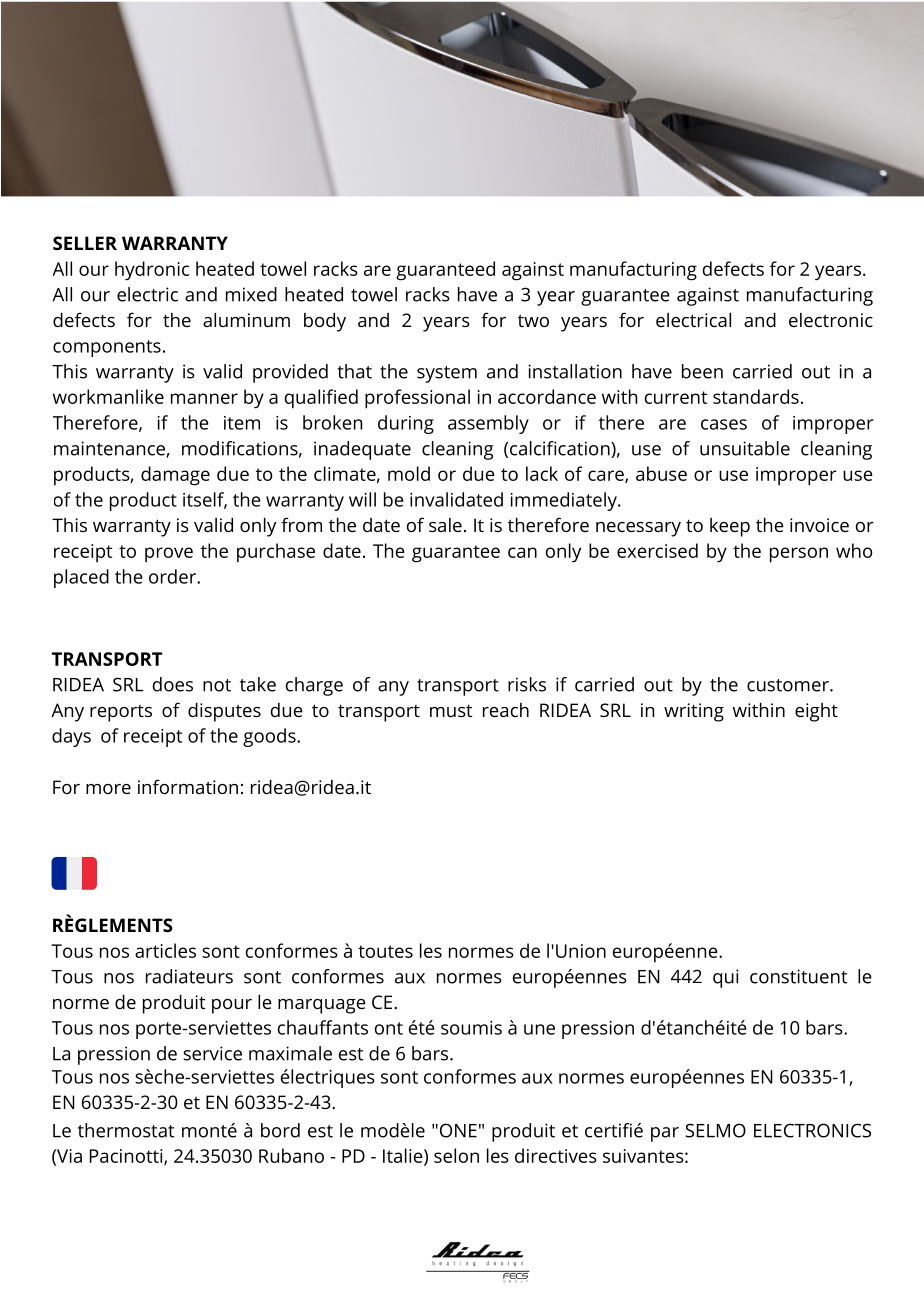 This document has width=924, height=1308. What do you see at coordinates (385, 951) in the document?
I see `toutes` at bounding box center [385, 951].
